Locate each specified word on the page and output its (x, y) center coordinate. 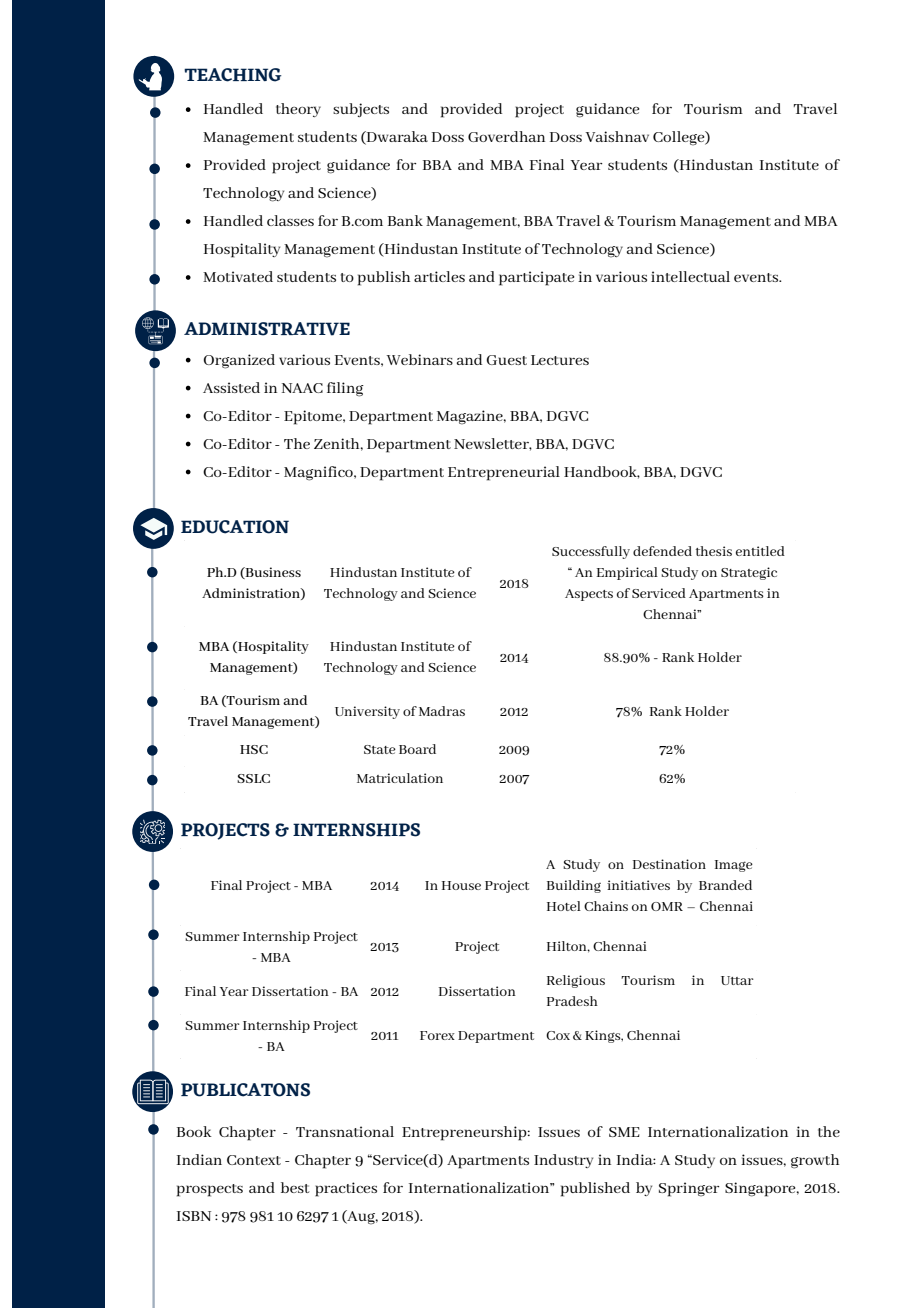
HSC (254, 749)
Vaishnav (617, 136)
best (295, 1187)
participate (536, 278)
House (461, 885)
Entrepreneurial (504, 473)
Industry (563, 1161)
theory (298, 110)
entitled (760, 551)
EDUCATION (235, 527)
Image (734, 866)
